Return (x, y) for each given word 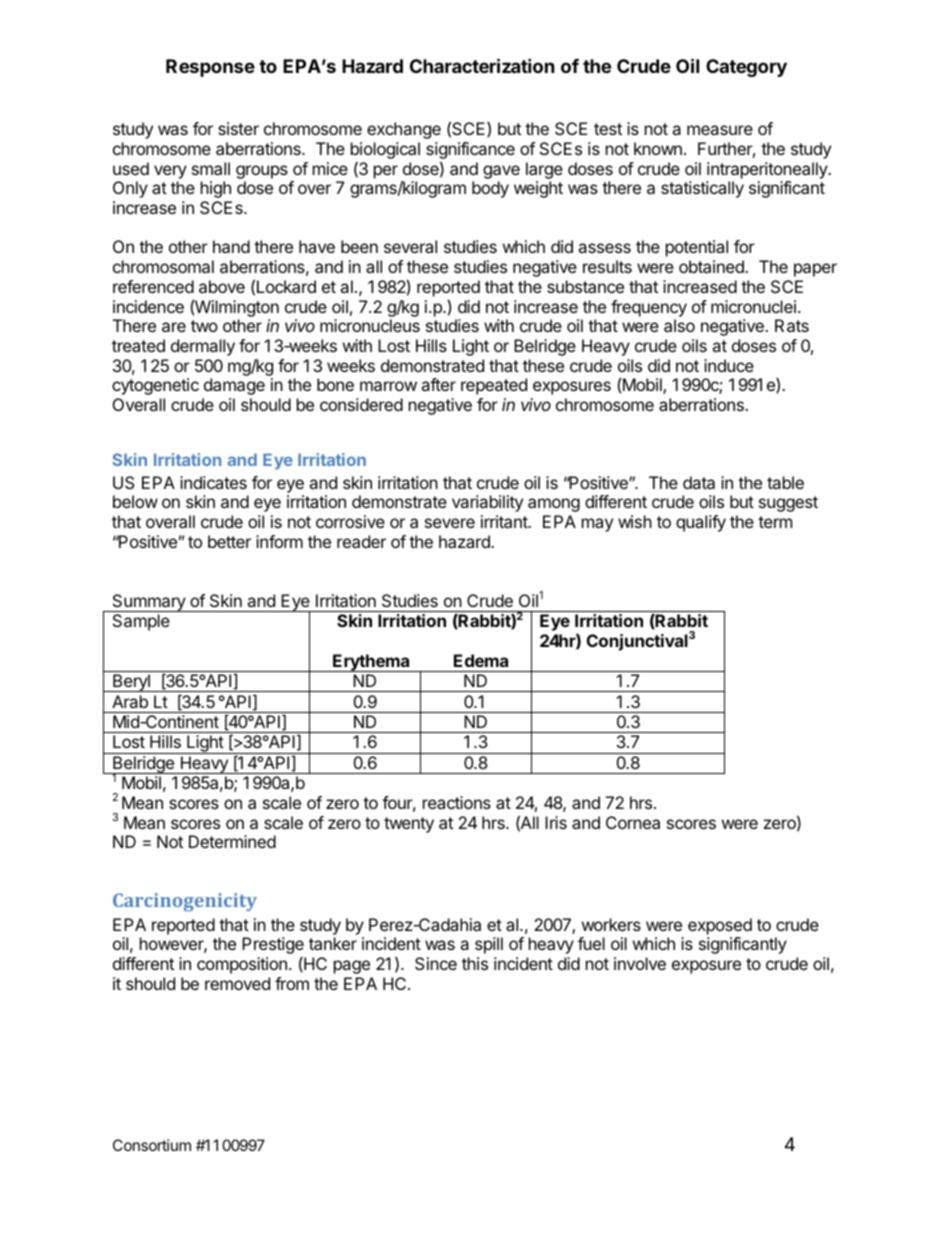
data (699, 482)
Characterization (482, 65)
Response (210, 68)
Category (746, 68)
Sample (141, 622)
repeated (494, 386)
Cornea (633, 822)
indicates (213, 482)
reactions (457, 802)
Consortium (152, 1145)
